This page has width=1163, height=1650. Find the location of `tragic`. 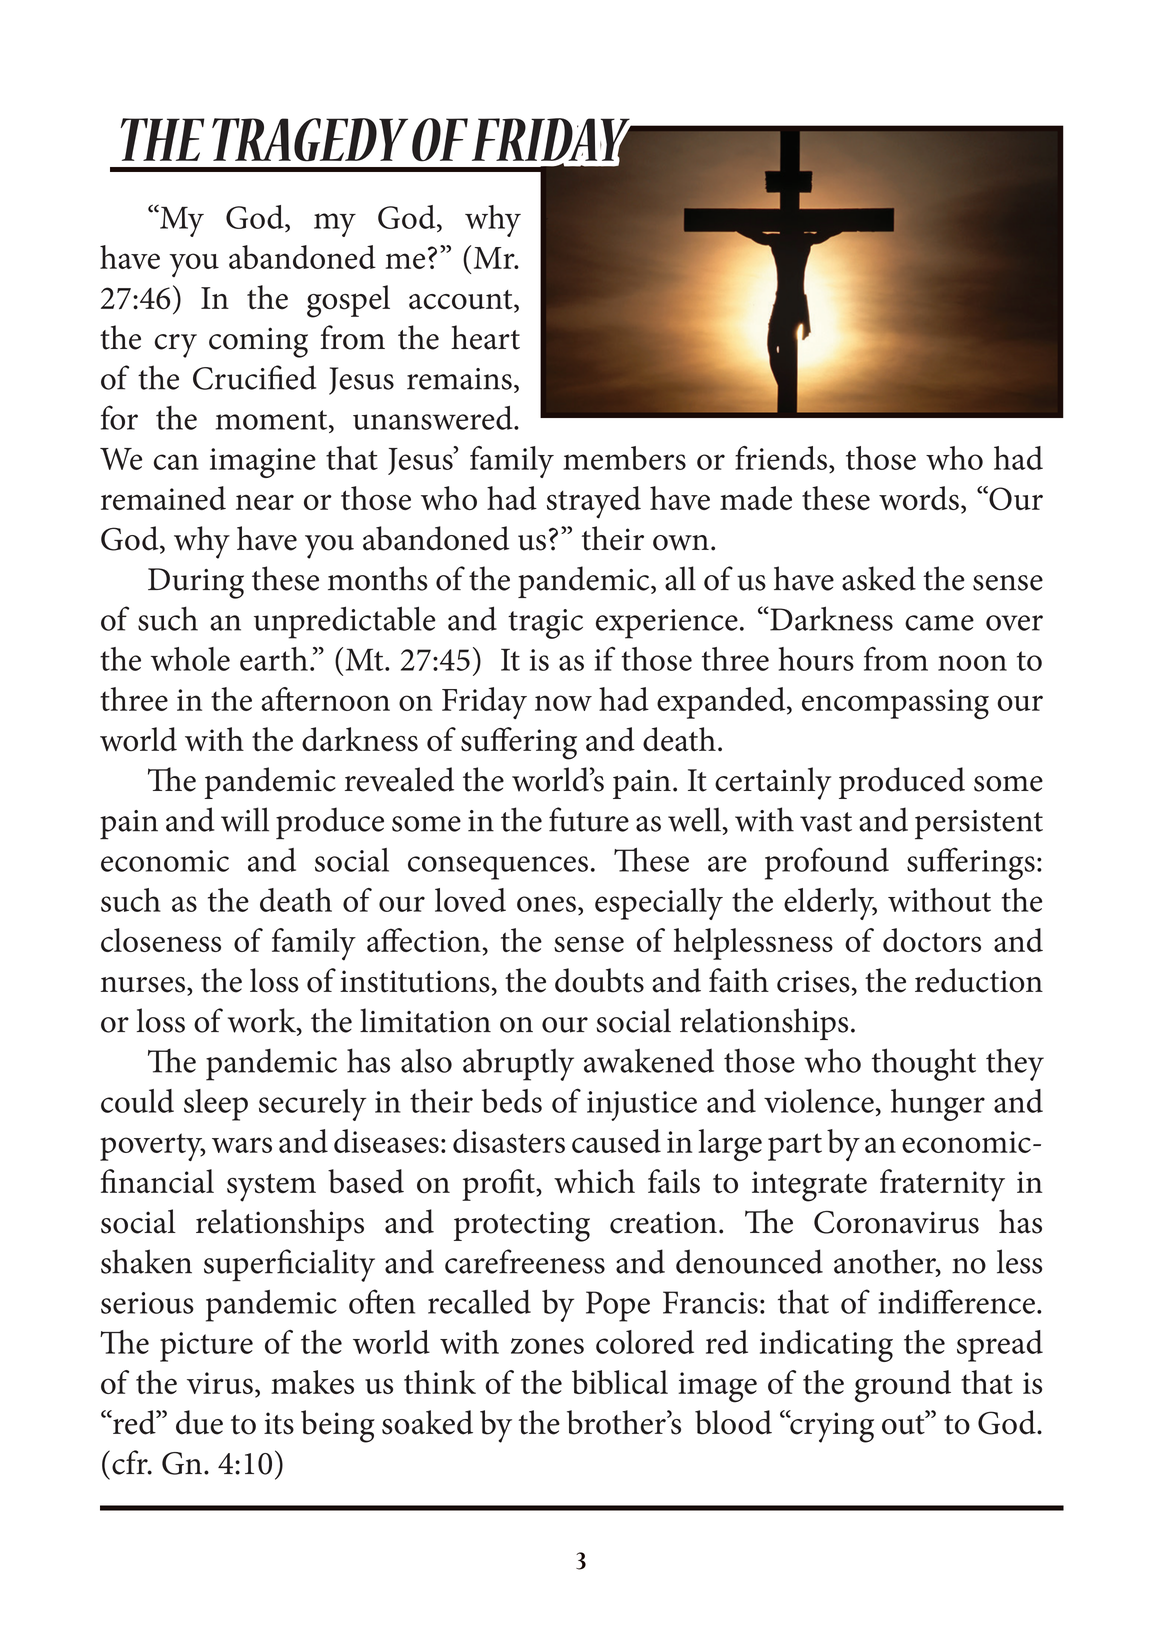

tragic is located at coordinates (545, 624).
